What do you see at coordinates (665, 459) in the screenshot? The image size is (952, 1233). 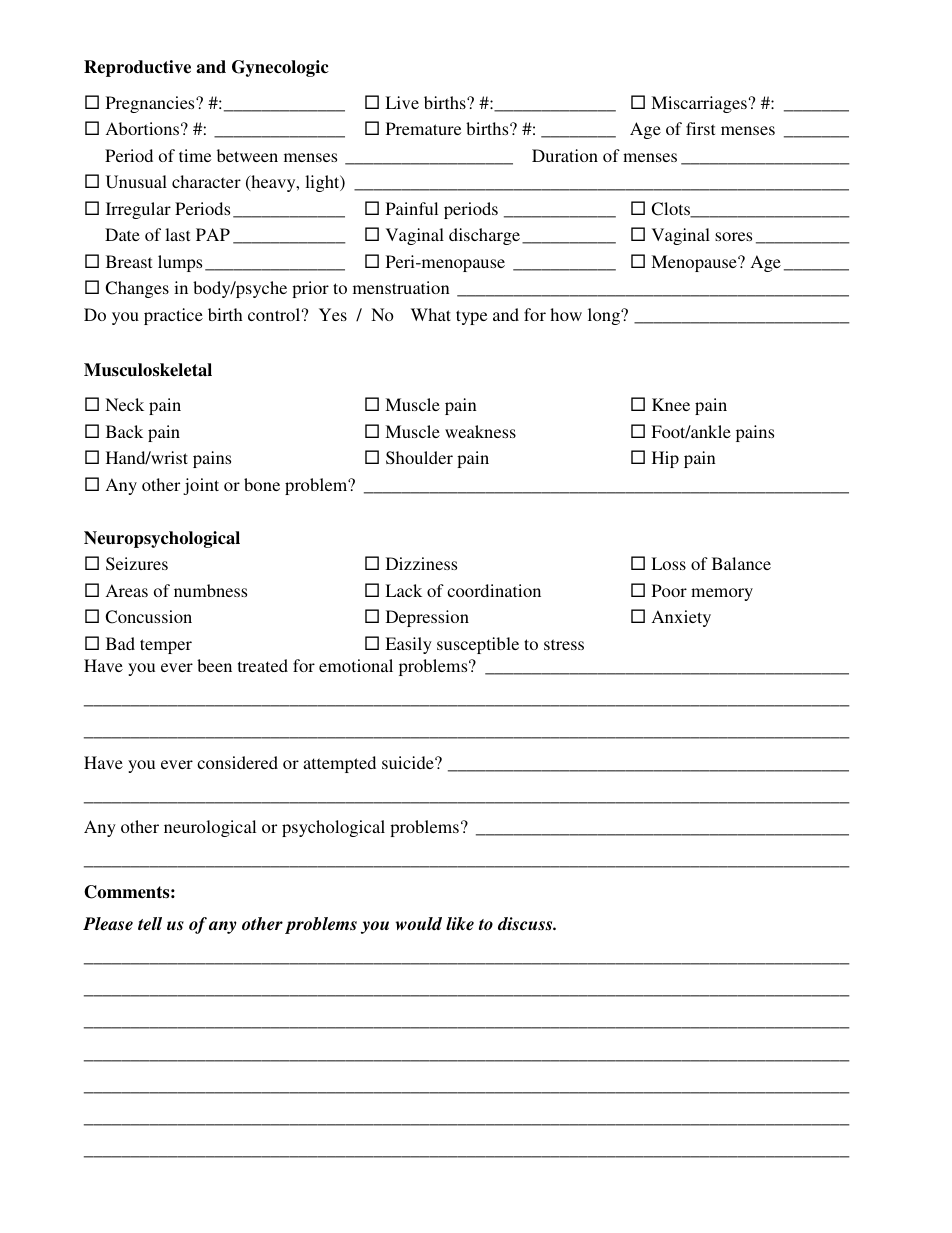 I see `Hip` at bounding box center [665, 459].
